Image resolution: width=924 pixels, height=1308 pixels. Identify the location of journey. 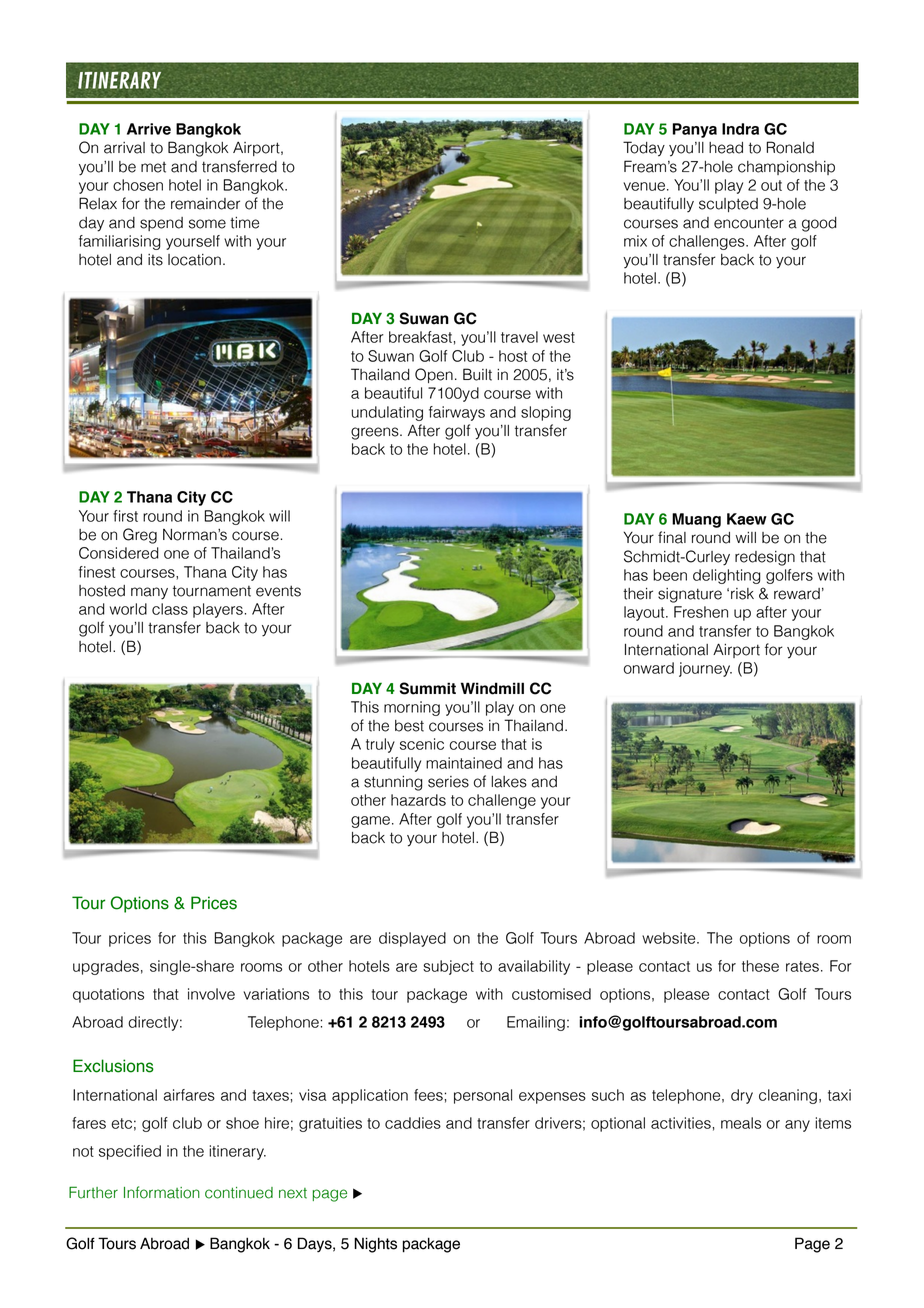
(705, 669).
